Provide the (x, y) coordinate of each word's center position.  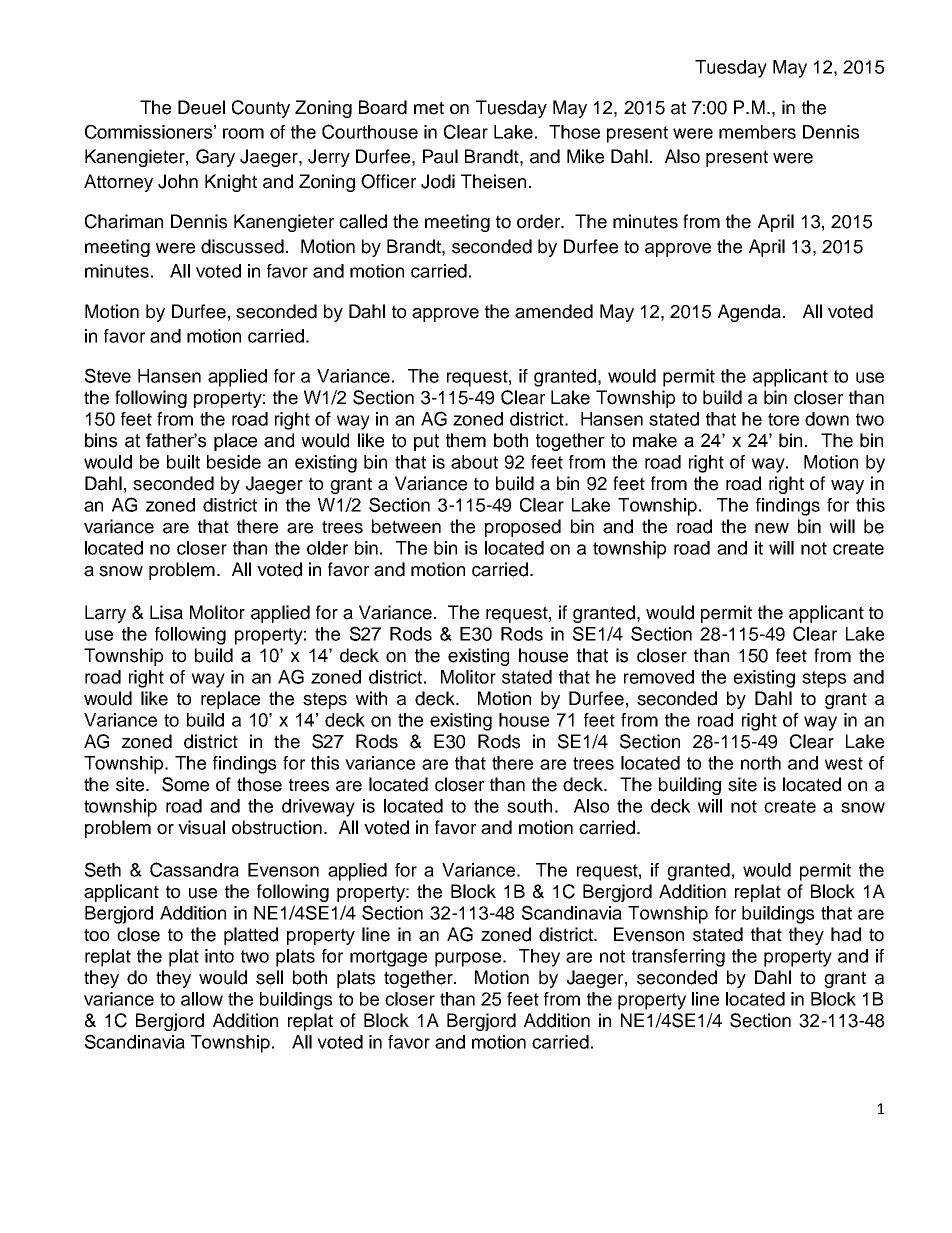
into (219, 956)
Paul (440, 156)
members (757, 132)
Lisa (166, 612)
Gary (215, 158)
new (772, 528)
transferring (678, 958)
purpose (468, 959)
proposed (523, 528)
